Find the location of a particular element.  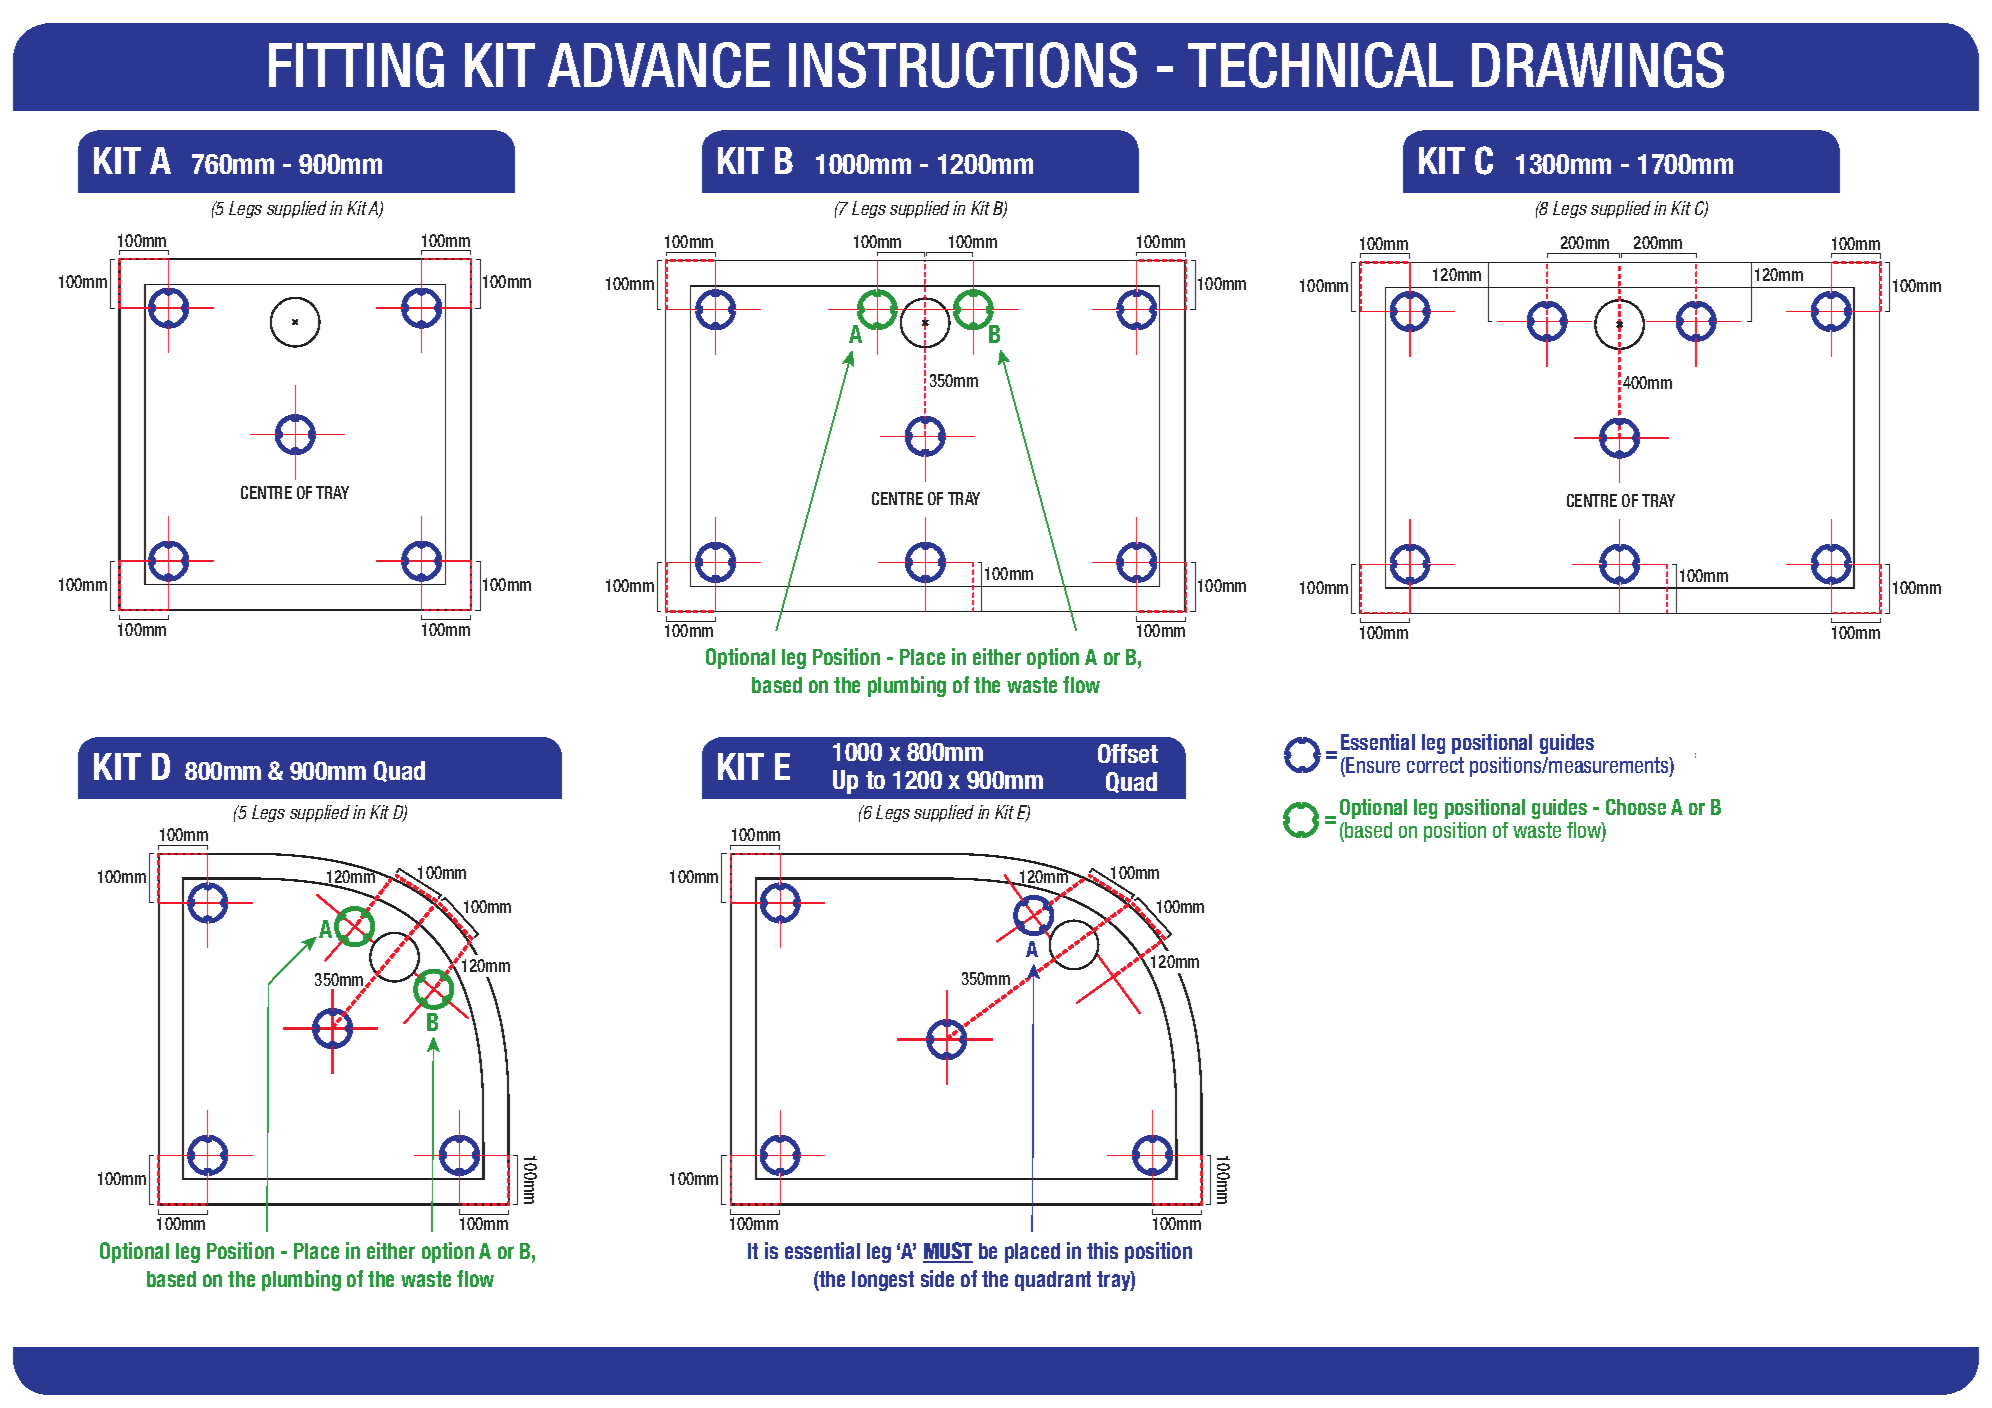

TECHNICAL is located at coordinates (1320, 65).
